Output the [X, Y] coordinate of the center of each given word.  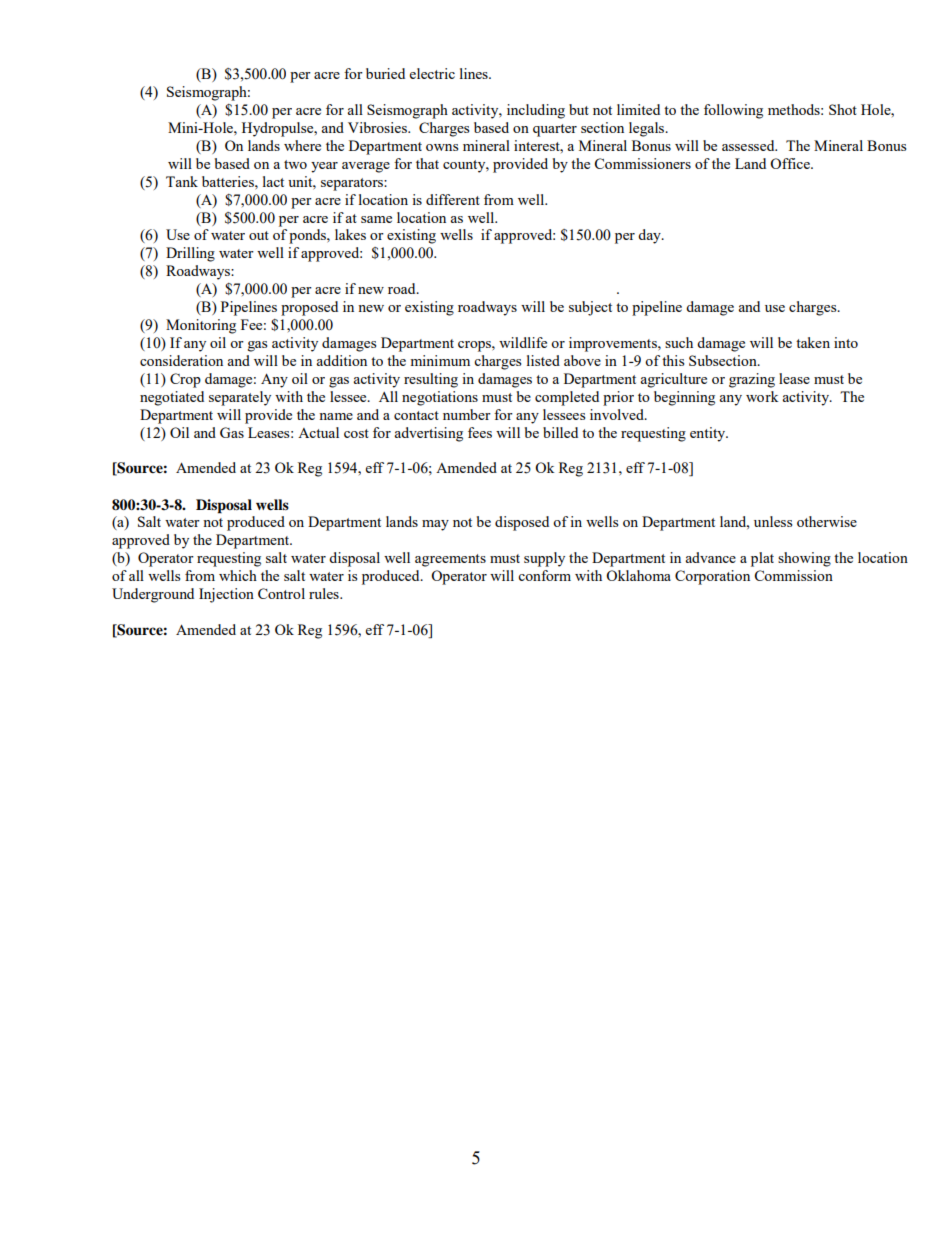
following [733, 111]
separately [240, 398]
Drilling [190, 254]
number [467, 414]
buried [385, 73]
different [453, 199]
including [536, 111]
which [238, 575]
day [650, 236]
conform [544, 575]
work [762, 396]
